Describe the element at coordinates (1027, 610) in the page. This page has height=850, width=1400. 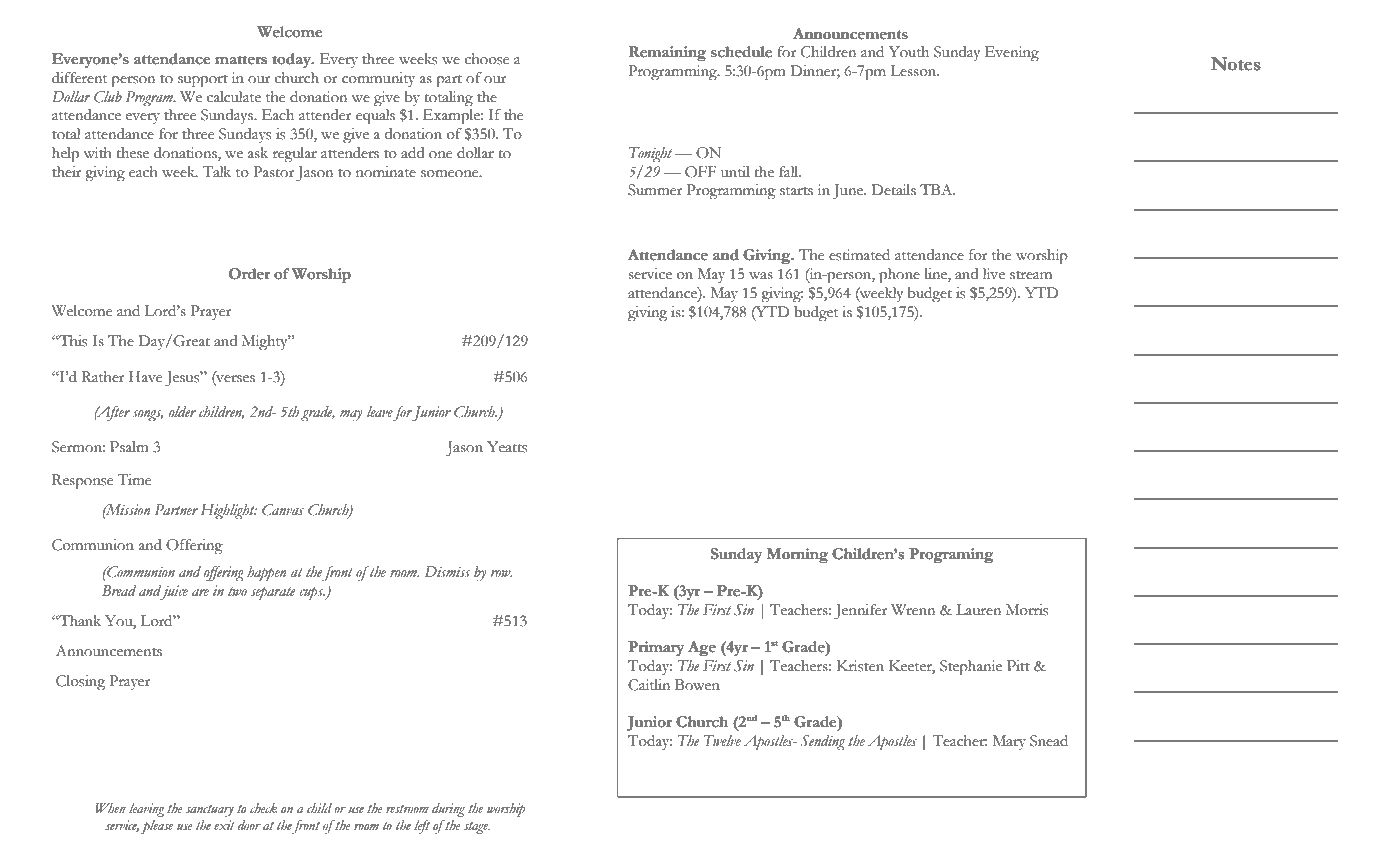
I see `Morris` at that location.
